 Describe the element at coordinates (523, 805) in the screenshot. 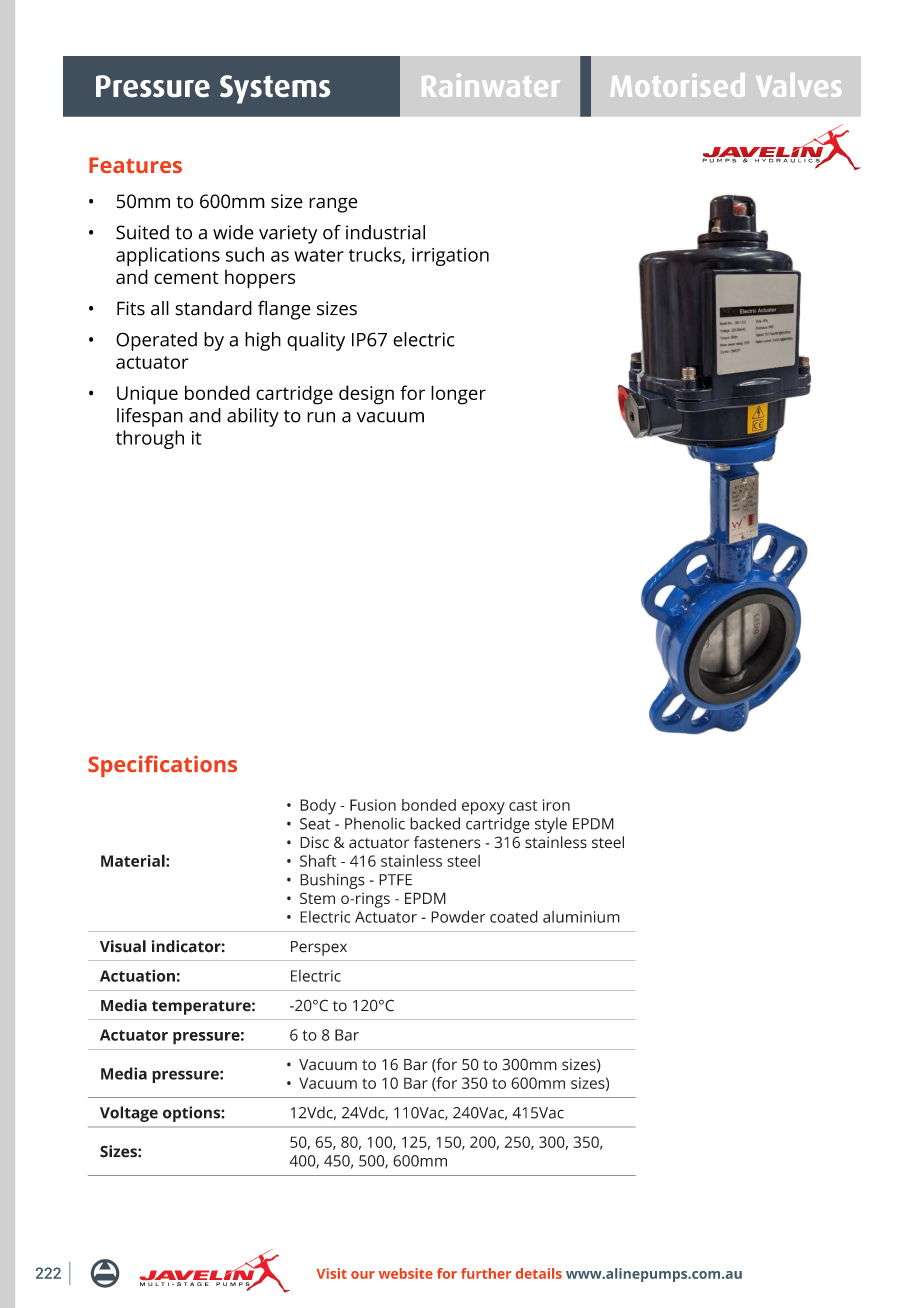

I see `cast` at that location.
